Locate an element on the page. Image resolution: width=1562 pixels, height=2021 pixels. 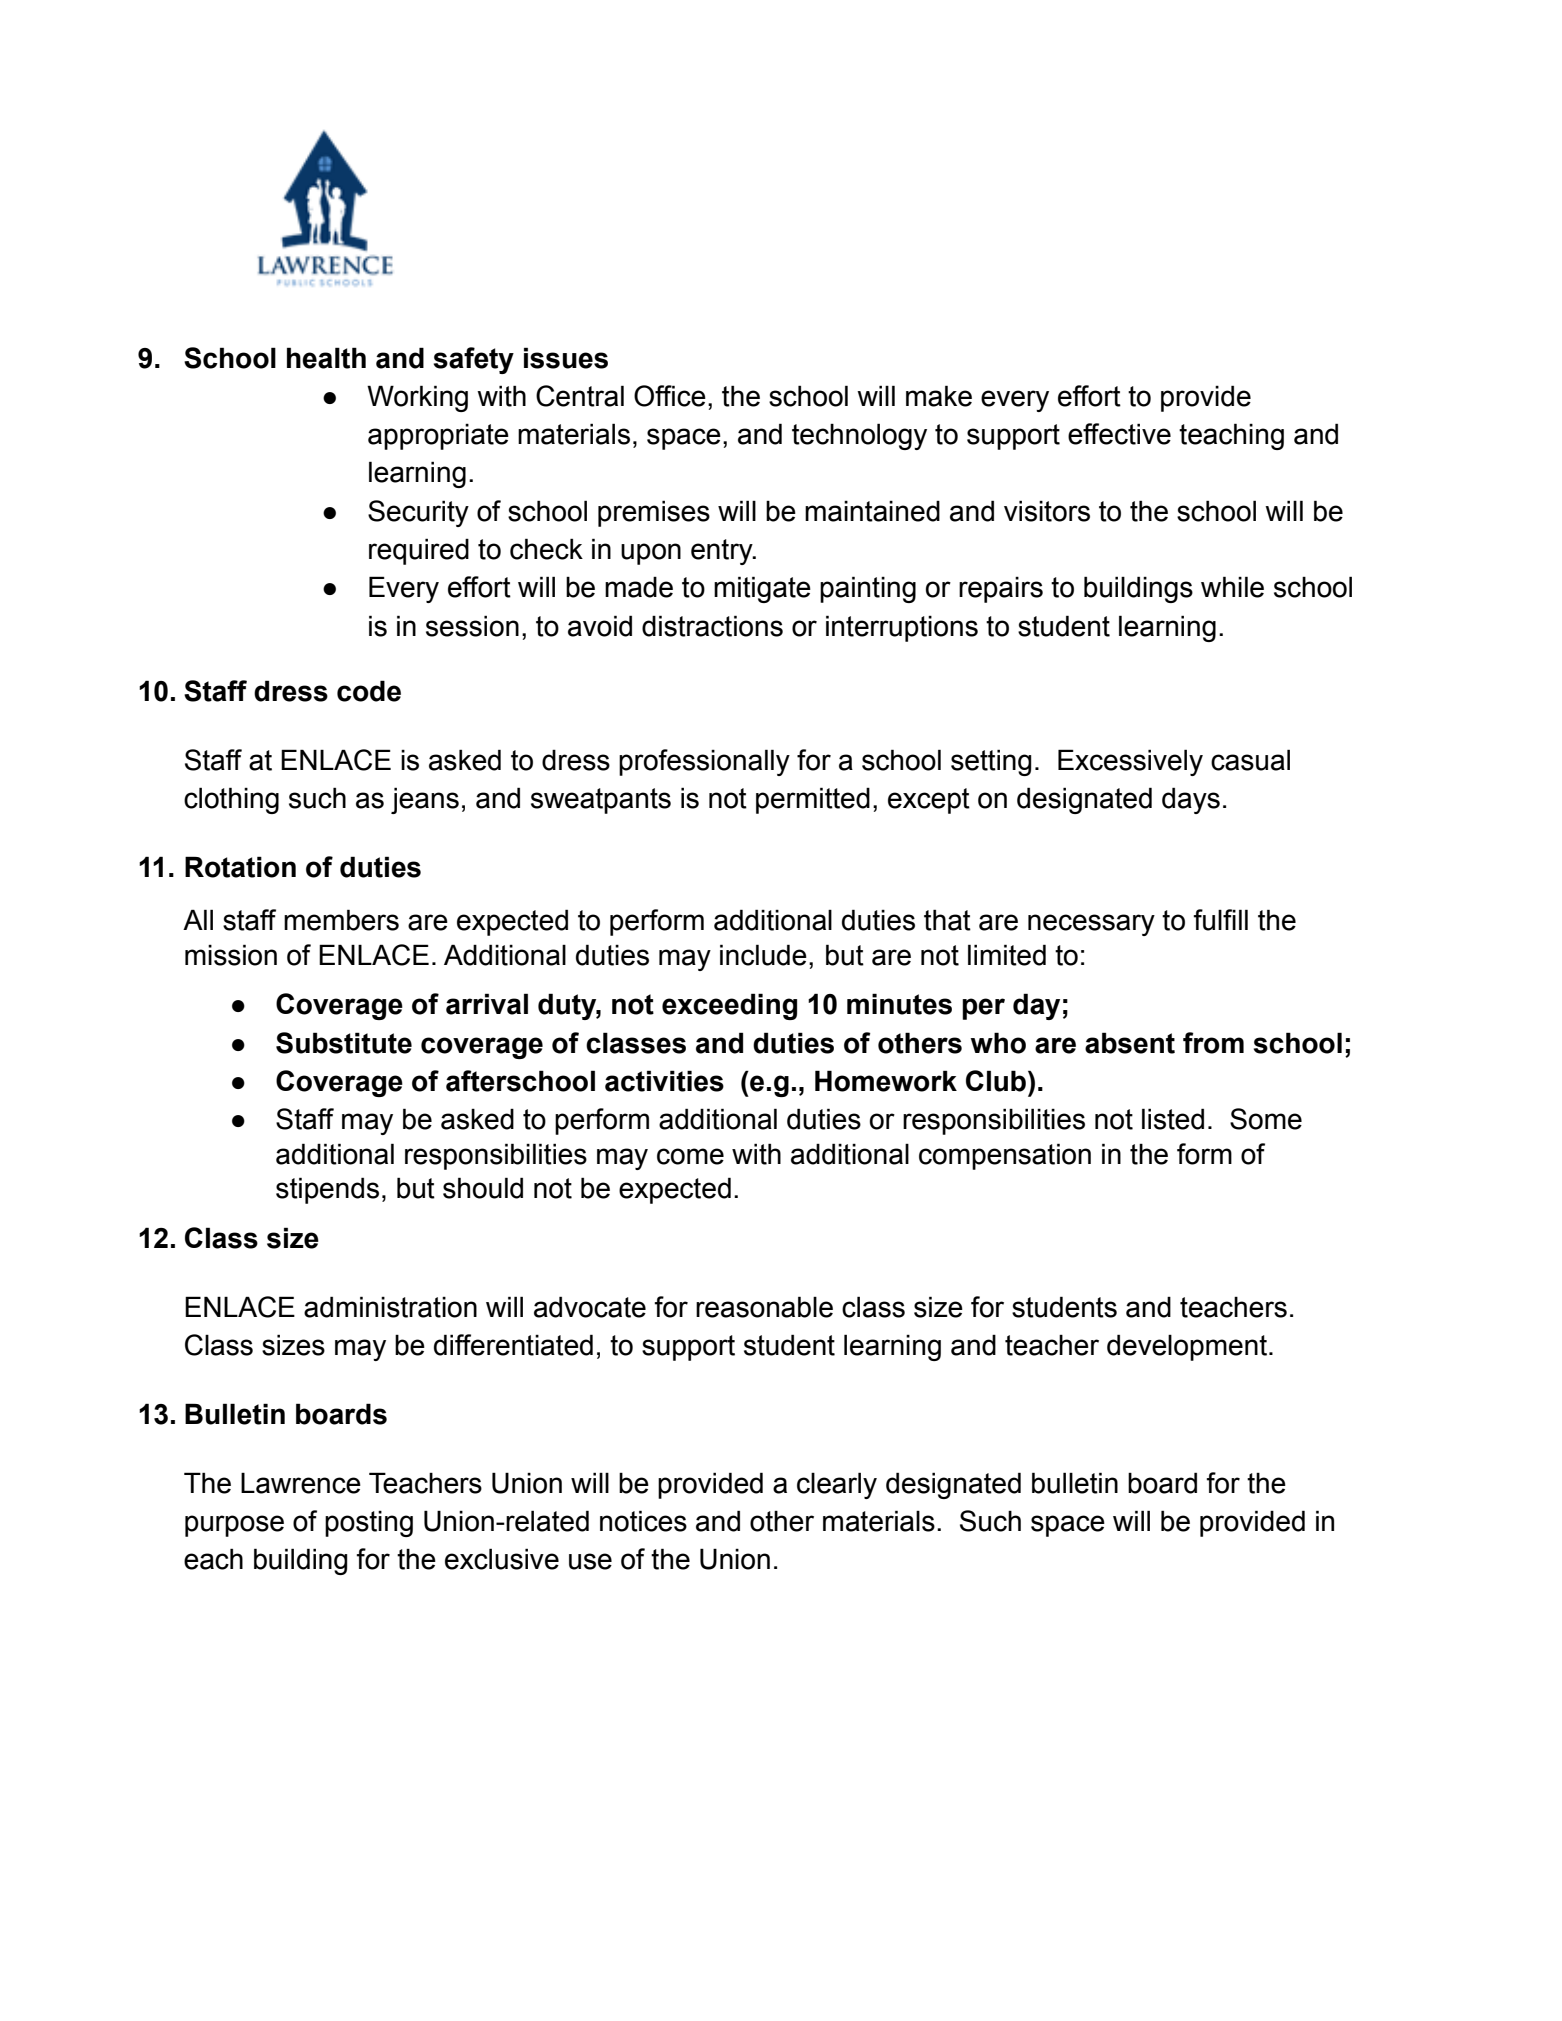
jeans is located at coordinates (425, 800).
